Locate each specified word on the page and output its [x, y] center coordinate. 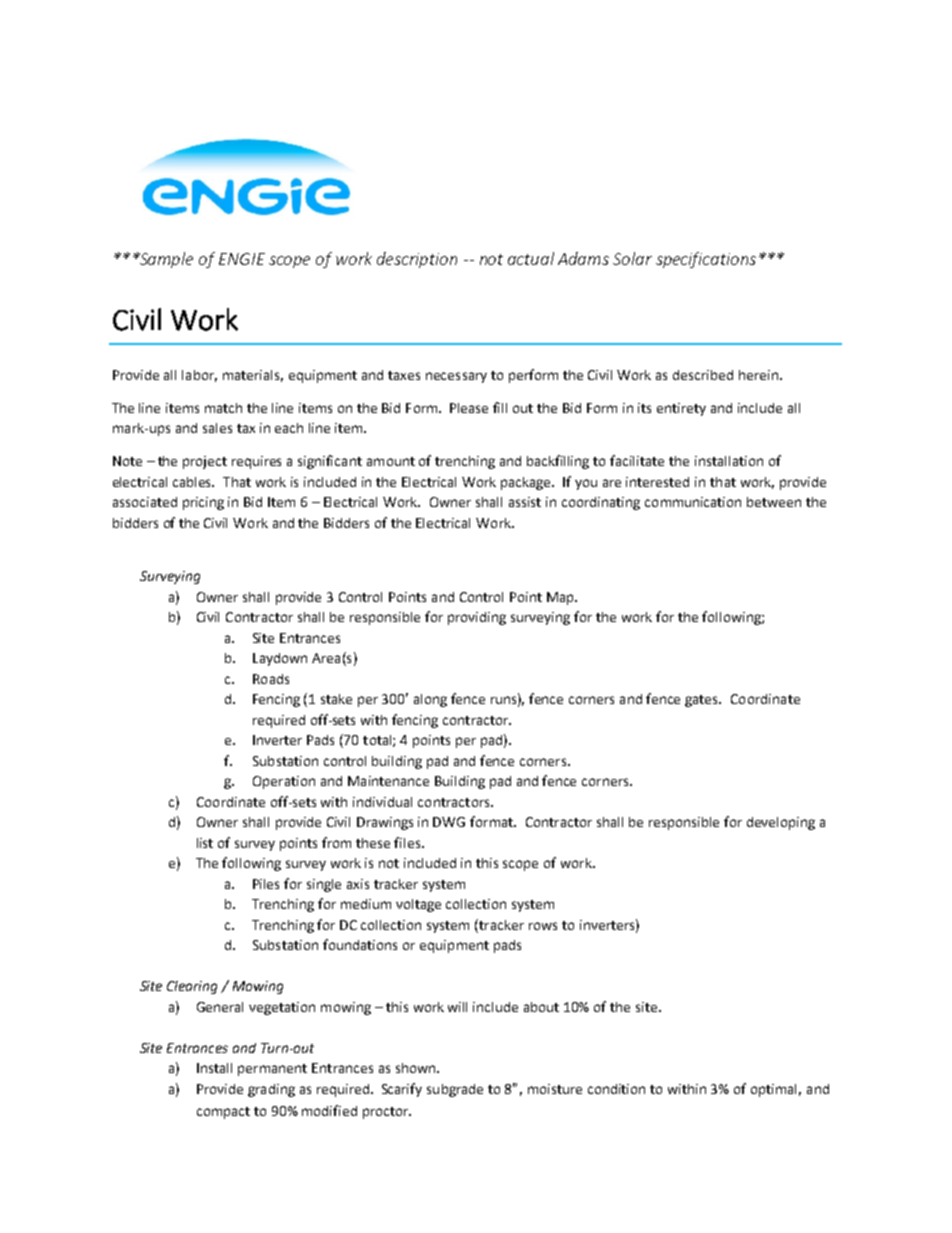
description [417, 260]
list [205, 843]
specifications [706, 260]
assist [525, 502]
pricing [203, 503]
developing [781, 823]
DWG [449, 822]
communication [693, 502]
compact [223, 1113]
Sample [165, 260]
